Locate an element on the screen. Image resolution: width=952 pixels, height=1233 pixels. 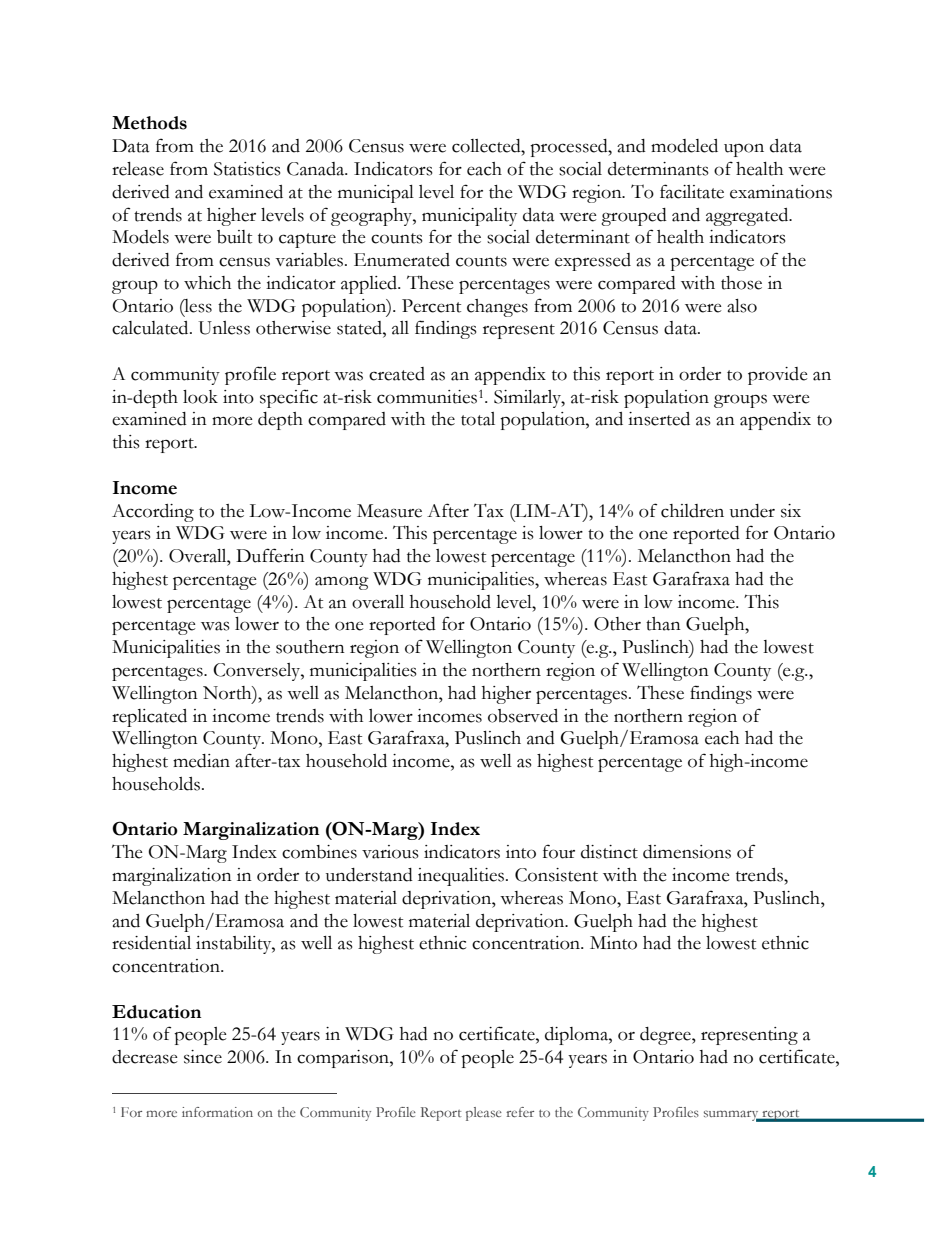
modeled is located at coordinates (684, 146).
